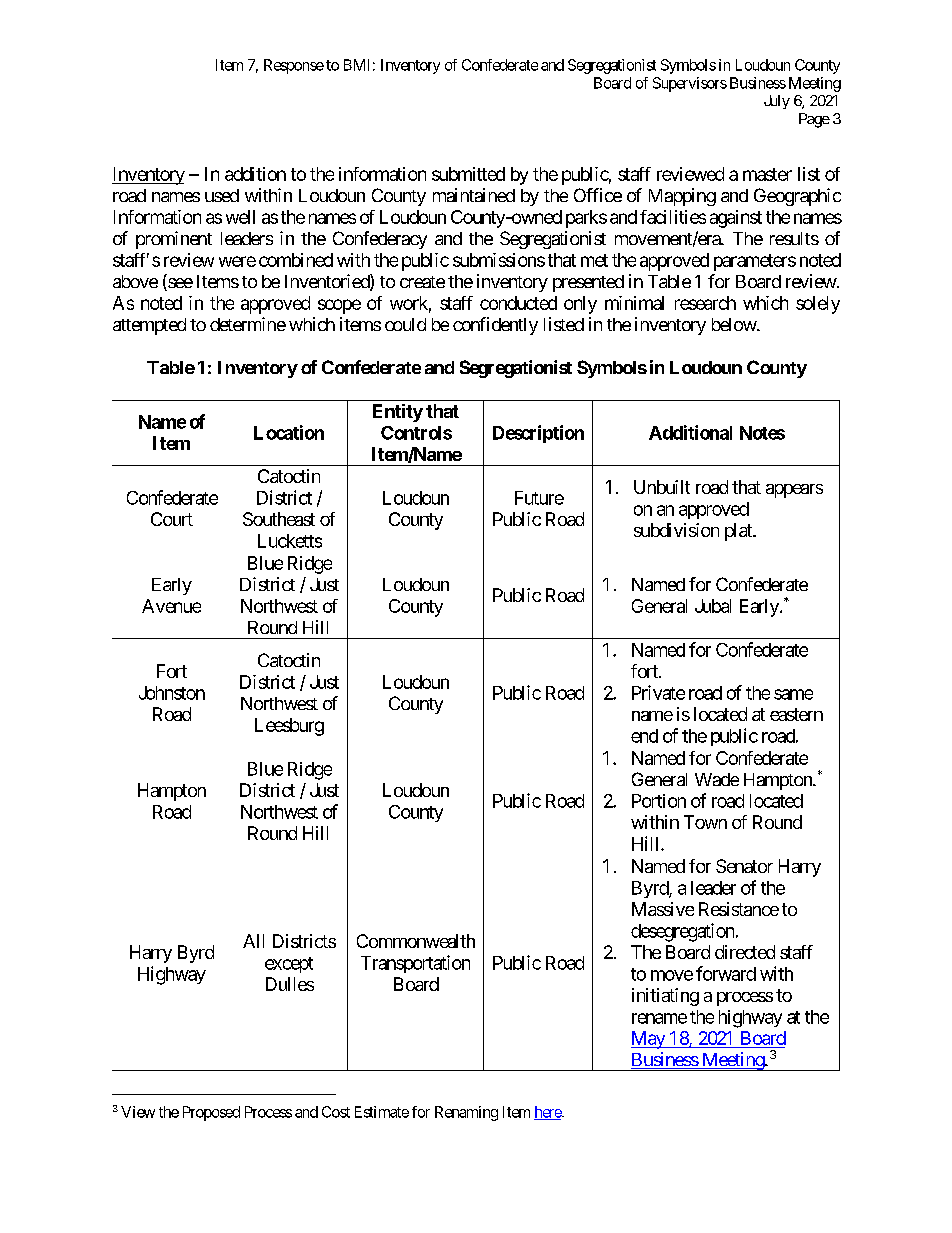 The height and width of the screenshot is (1233, 952). I want to click on Avenue, so click(171, 606).
